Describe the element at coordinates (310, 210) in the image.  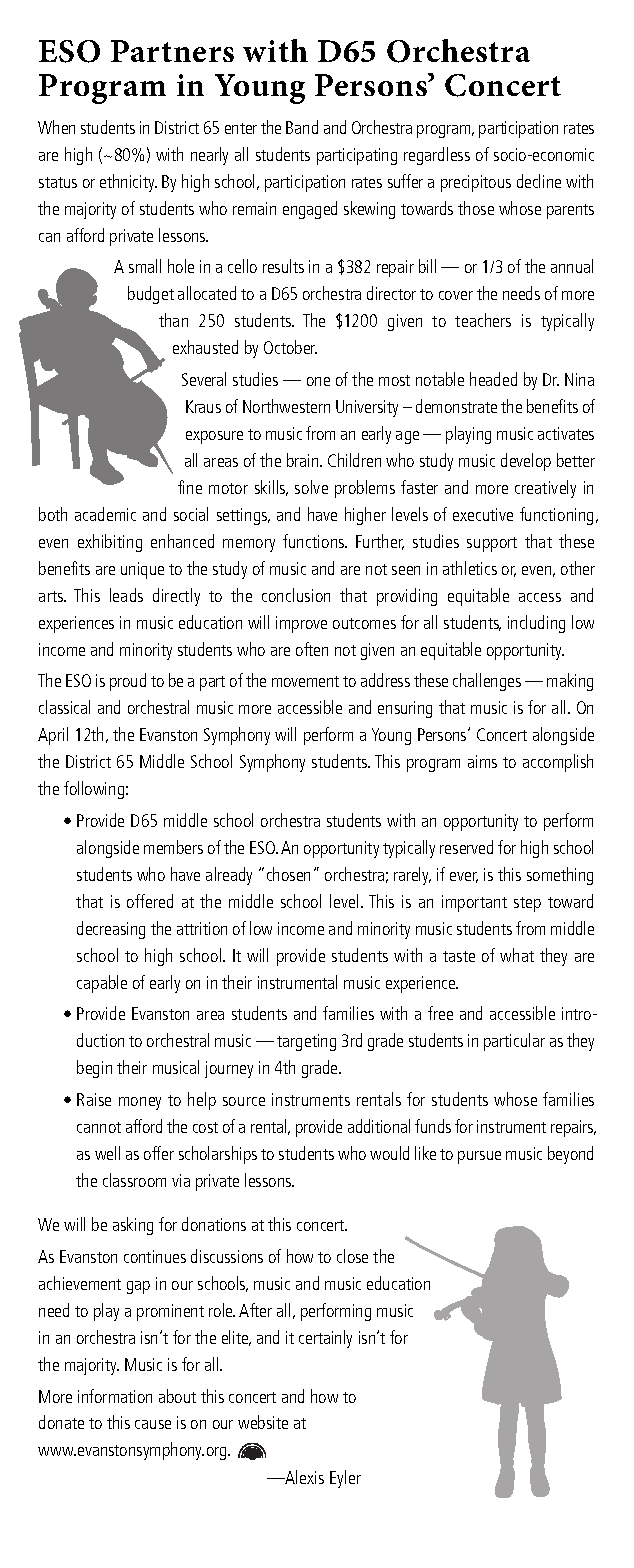
I see `engaged` at that location.
